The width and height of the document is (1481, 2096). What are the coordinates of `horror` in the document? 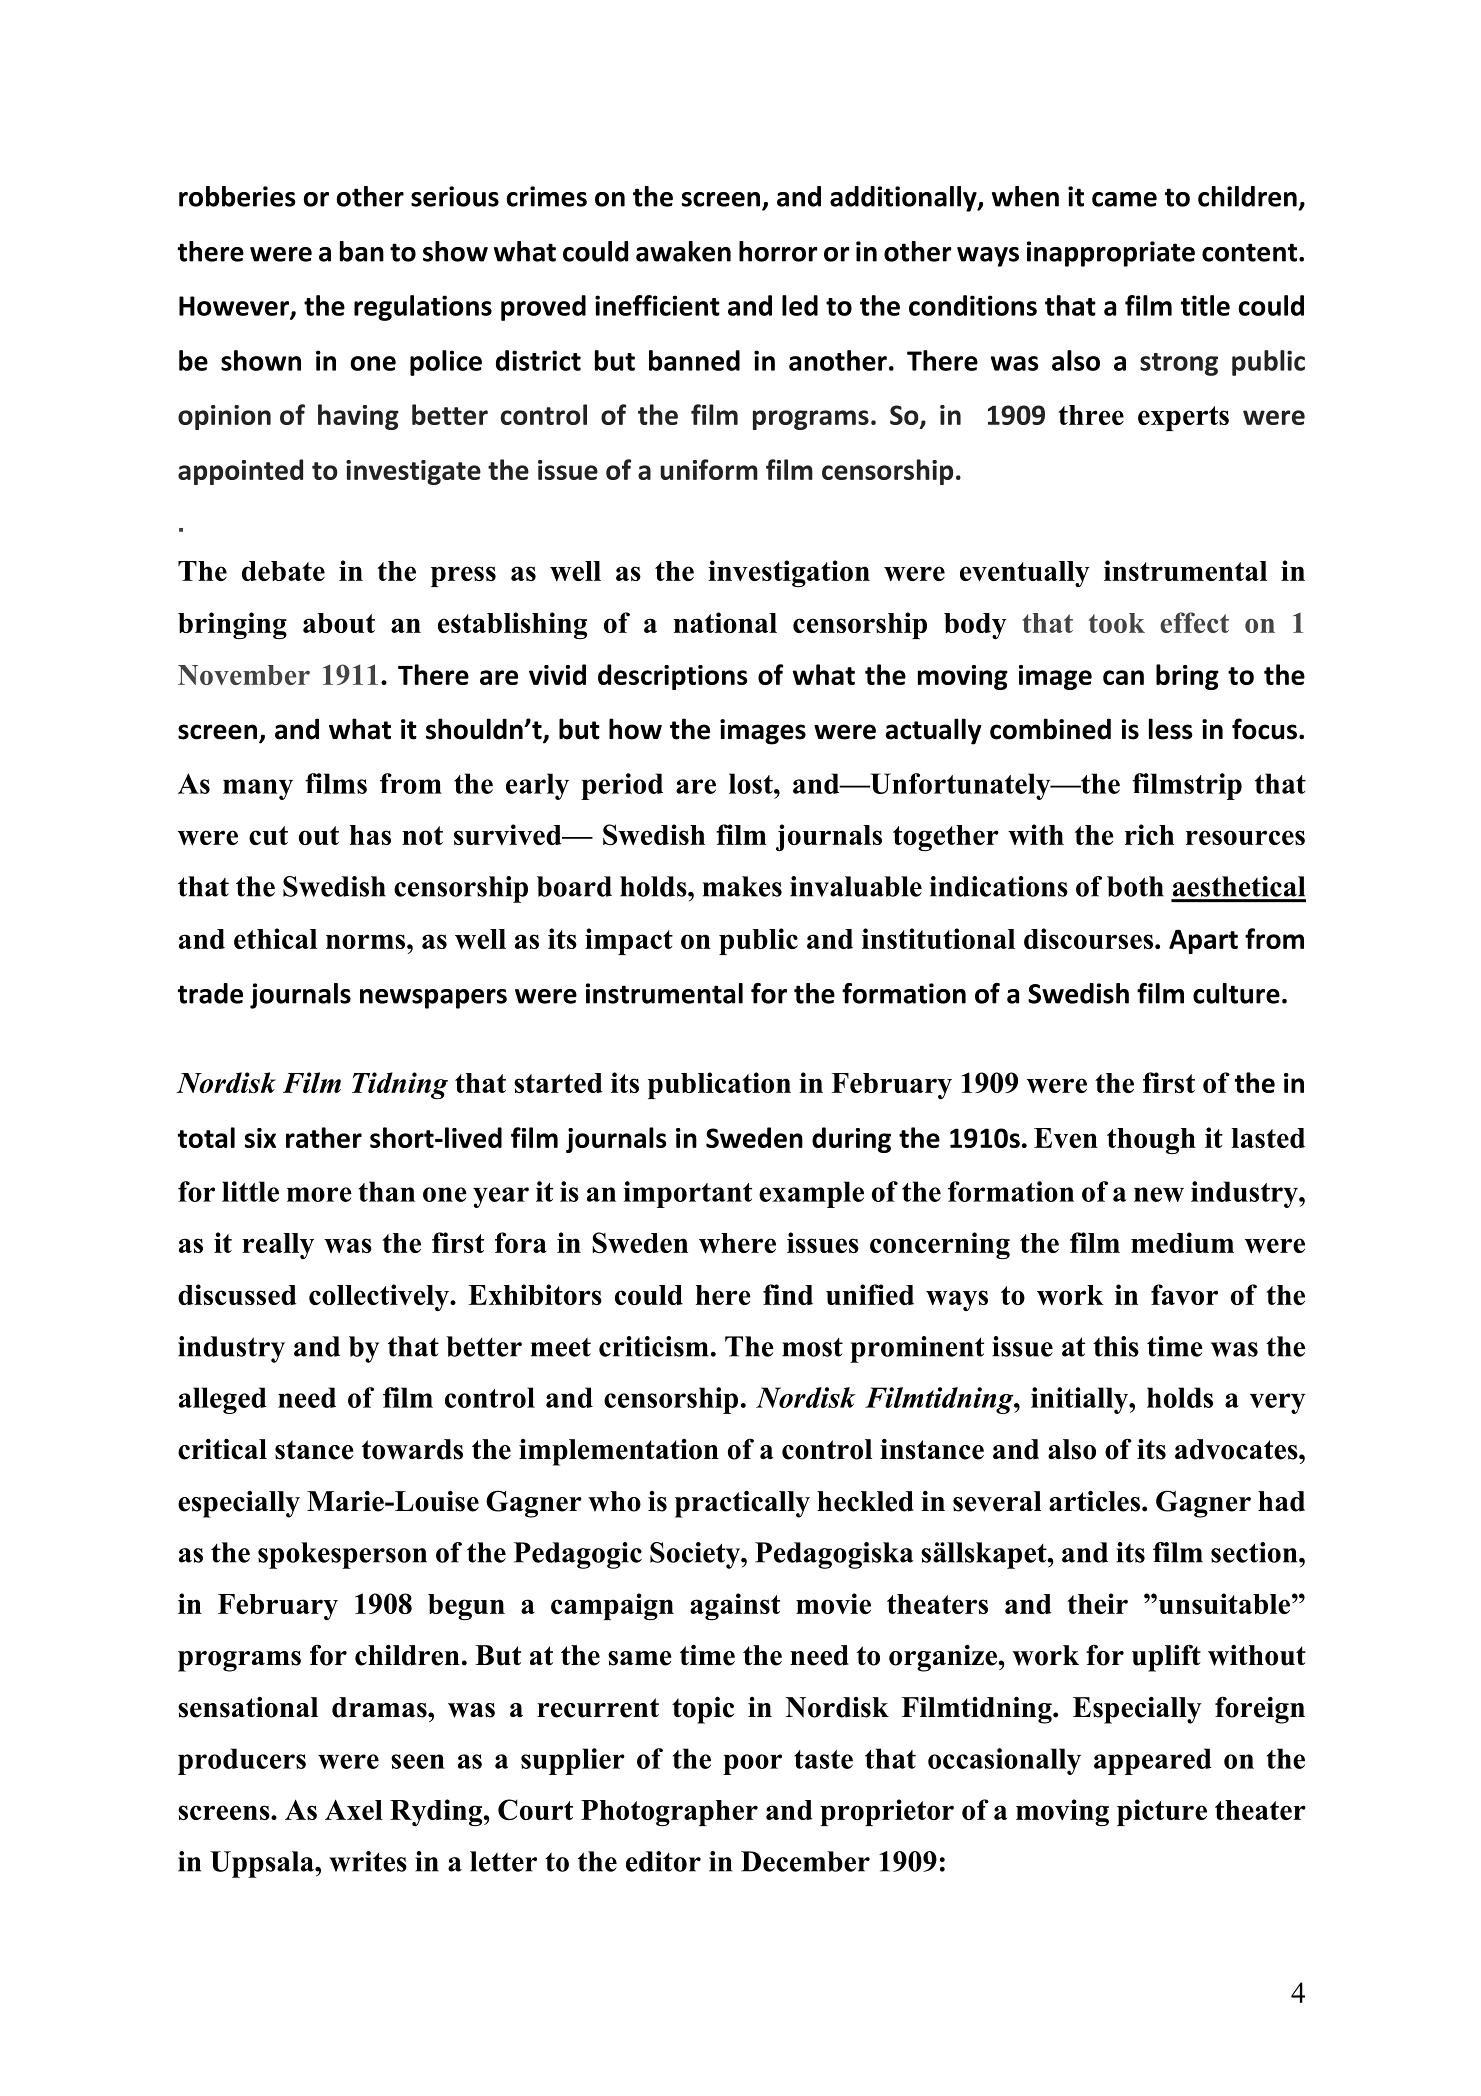 It's located at (778, 251).
